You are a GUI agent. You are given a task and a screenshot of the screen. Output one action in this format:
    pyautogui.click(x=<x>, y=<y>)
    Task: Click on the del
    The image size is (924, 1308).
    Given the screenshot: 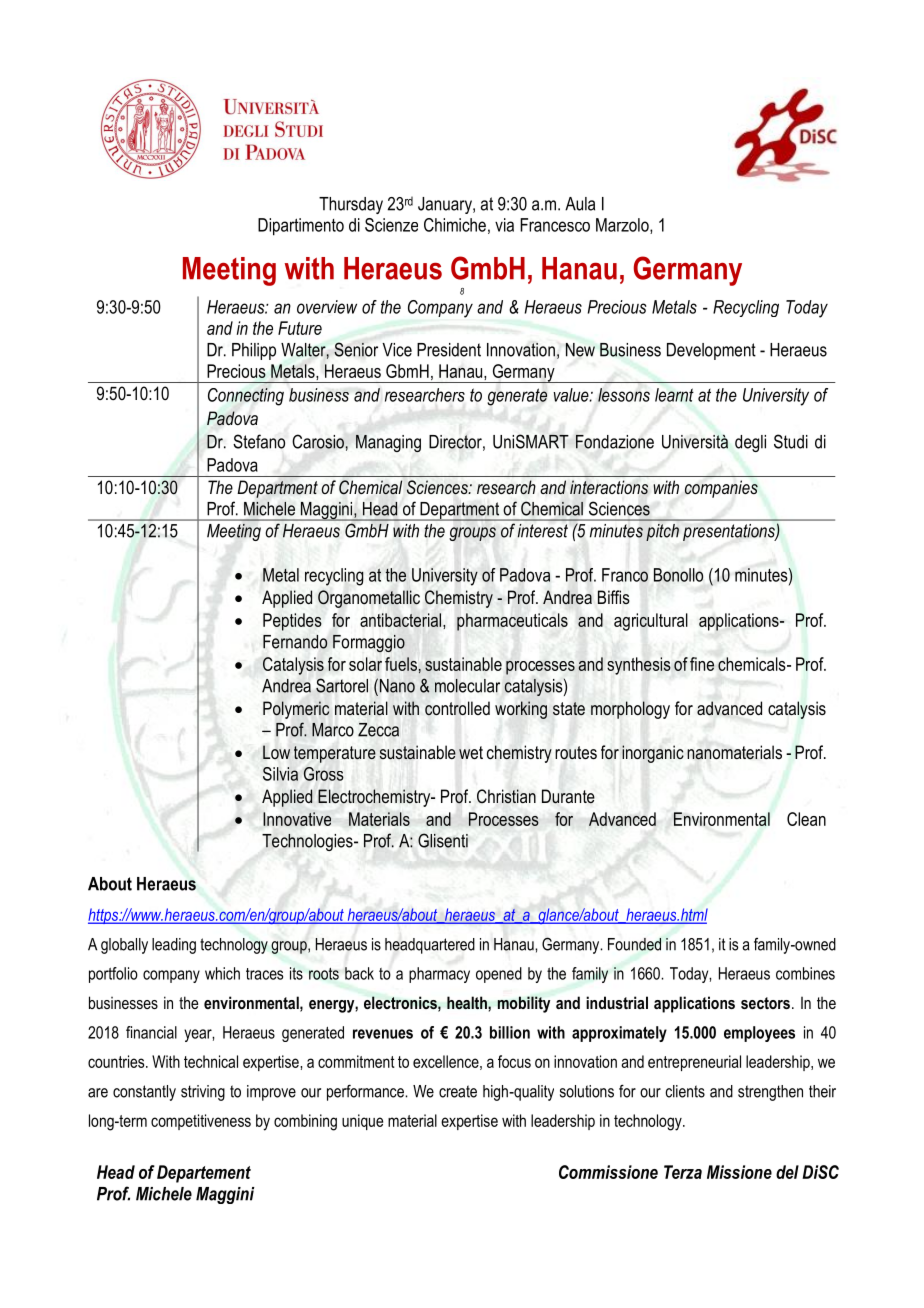 What is the action you would take?
    pyautogui.click(x=787, y=1172)
